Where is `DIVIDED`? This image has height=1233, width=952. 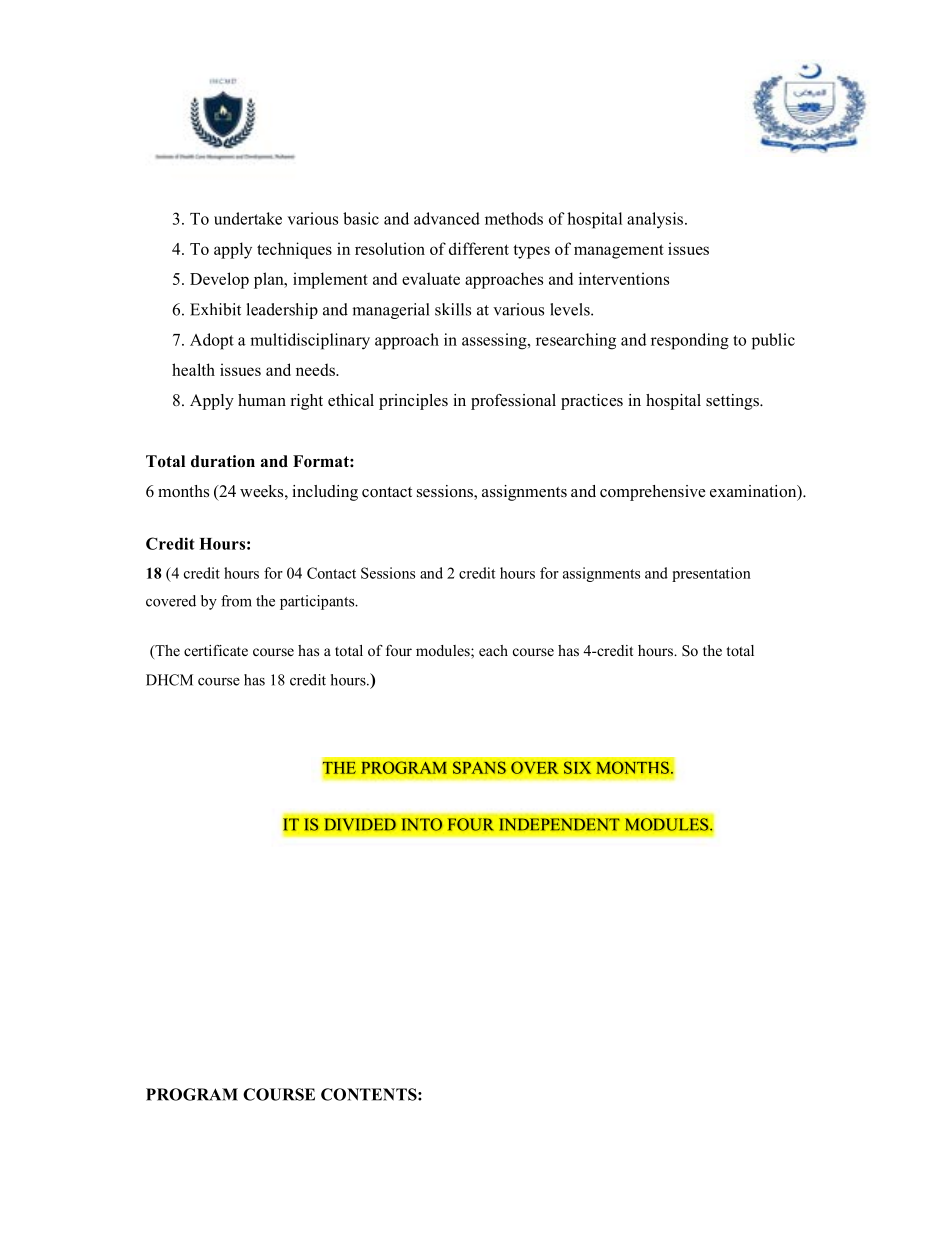 DIVIDED is located at coordinates (360, 824).
